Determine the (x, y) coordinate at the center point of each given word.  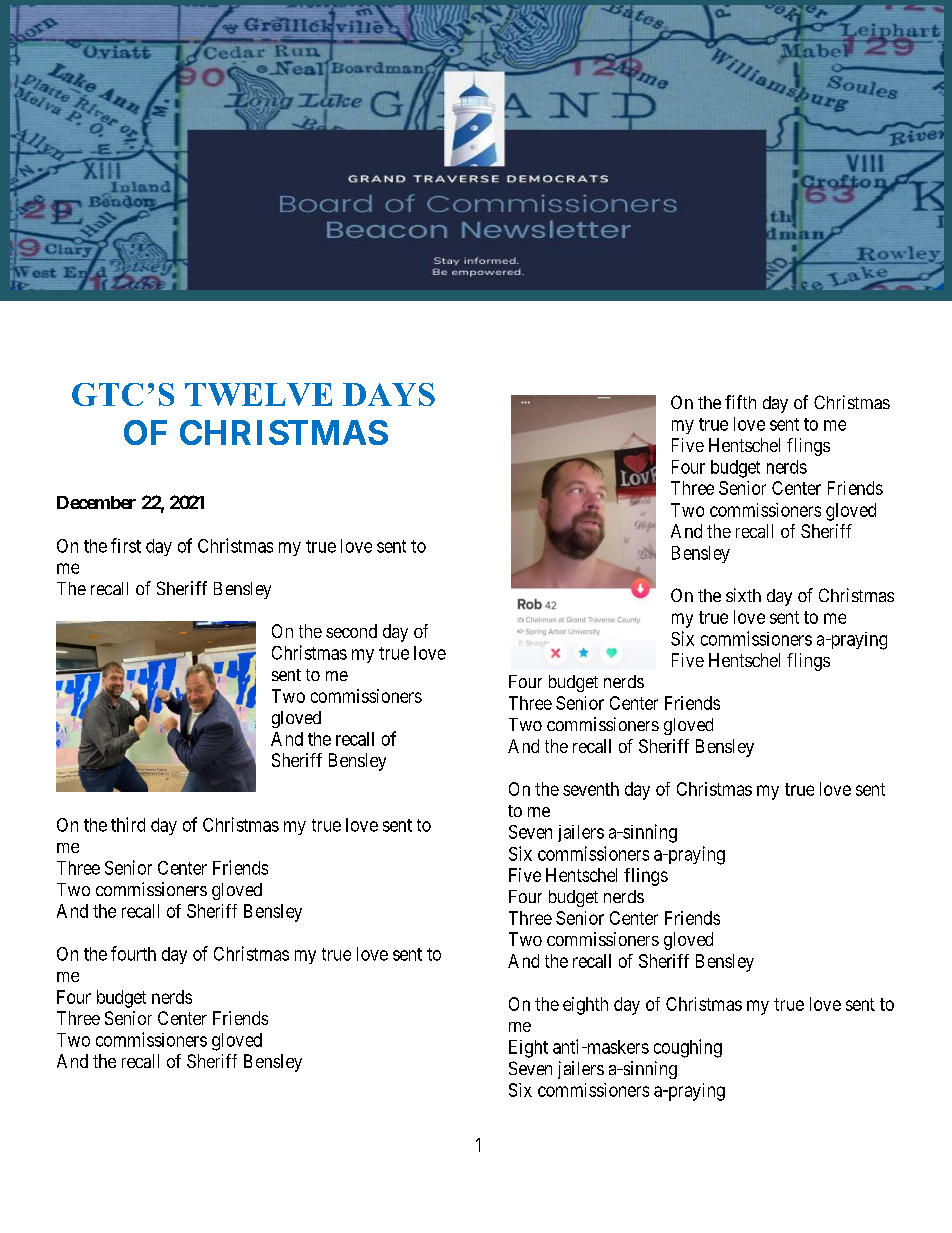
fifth (740, 402)
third (128, 824)
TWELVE (258, 394)
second (351, 631)
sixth (743, 595)
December (96, 502)
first (126, 545)
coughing (688, 1048)
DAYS (389, 394)
